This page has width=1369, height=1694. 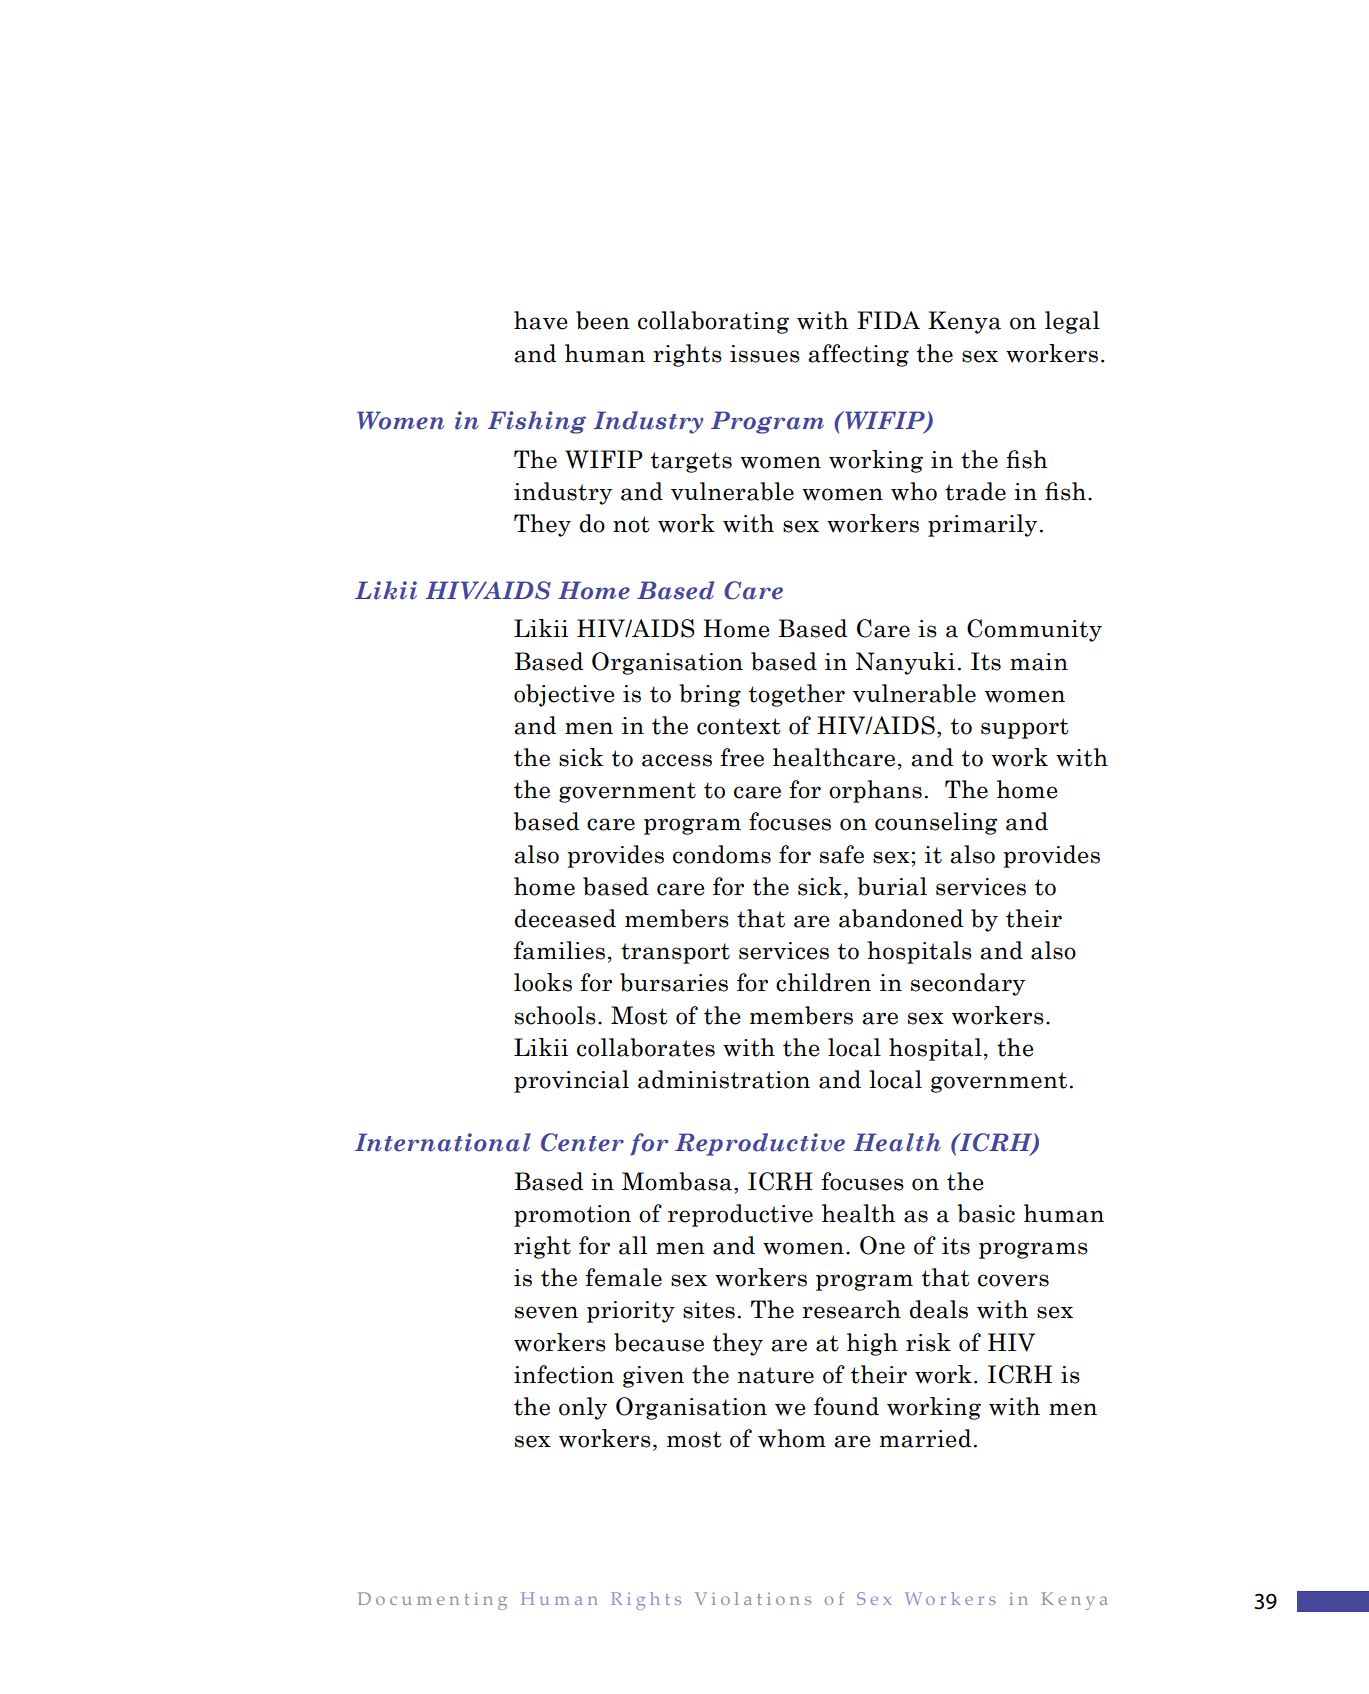 What do you see at coordinates (1025, 728) in the page?
I see `support` at bounding box center [1025, 728].
